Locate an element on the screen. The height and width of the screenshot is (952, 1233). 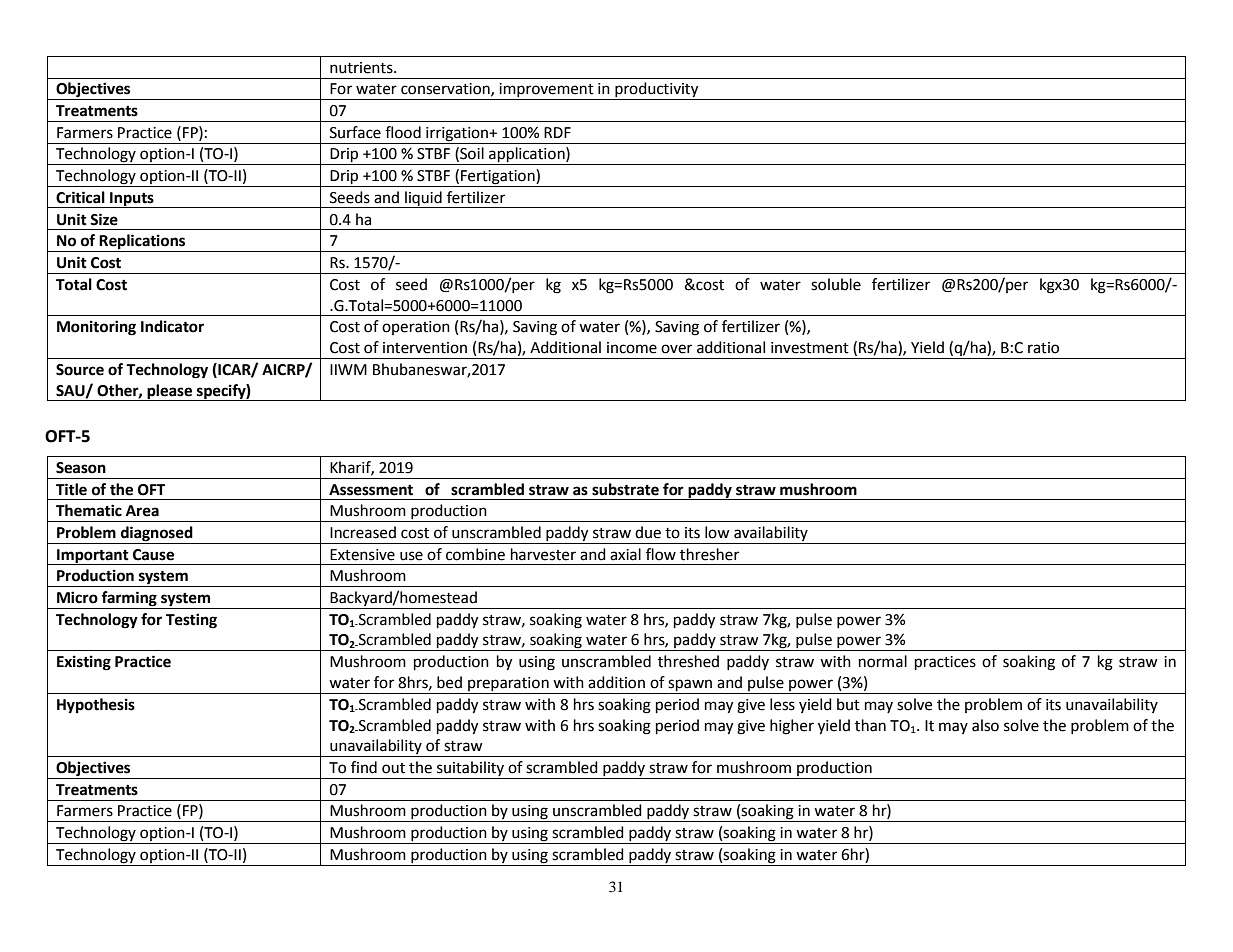
substrate is located at coordinates (625, 489).
